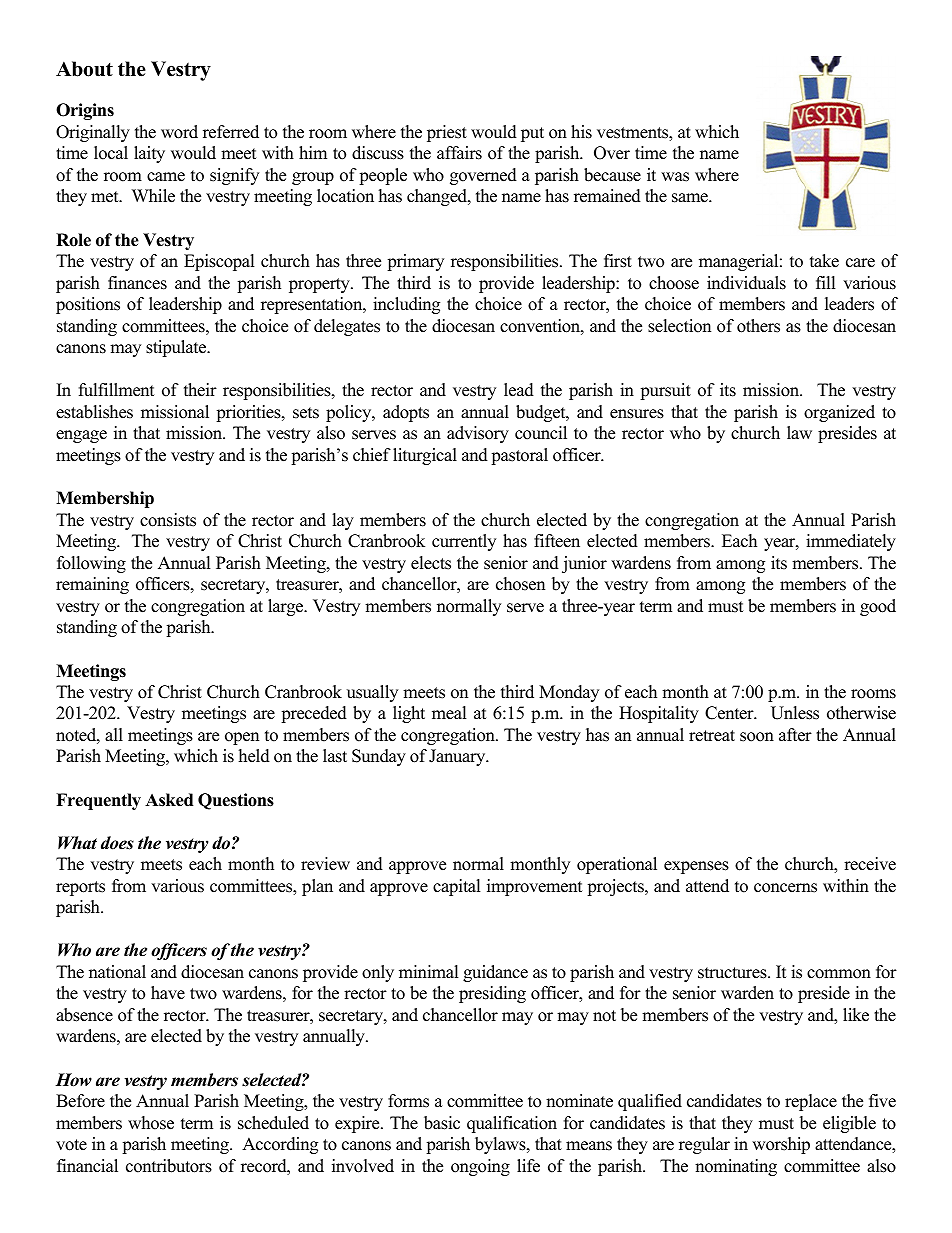 The height and width of the screenshot is (1233, 952). What do you see at coordinates (179, 132) in the screenshot?
I see `word` at bounding box center [179, 132].
